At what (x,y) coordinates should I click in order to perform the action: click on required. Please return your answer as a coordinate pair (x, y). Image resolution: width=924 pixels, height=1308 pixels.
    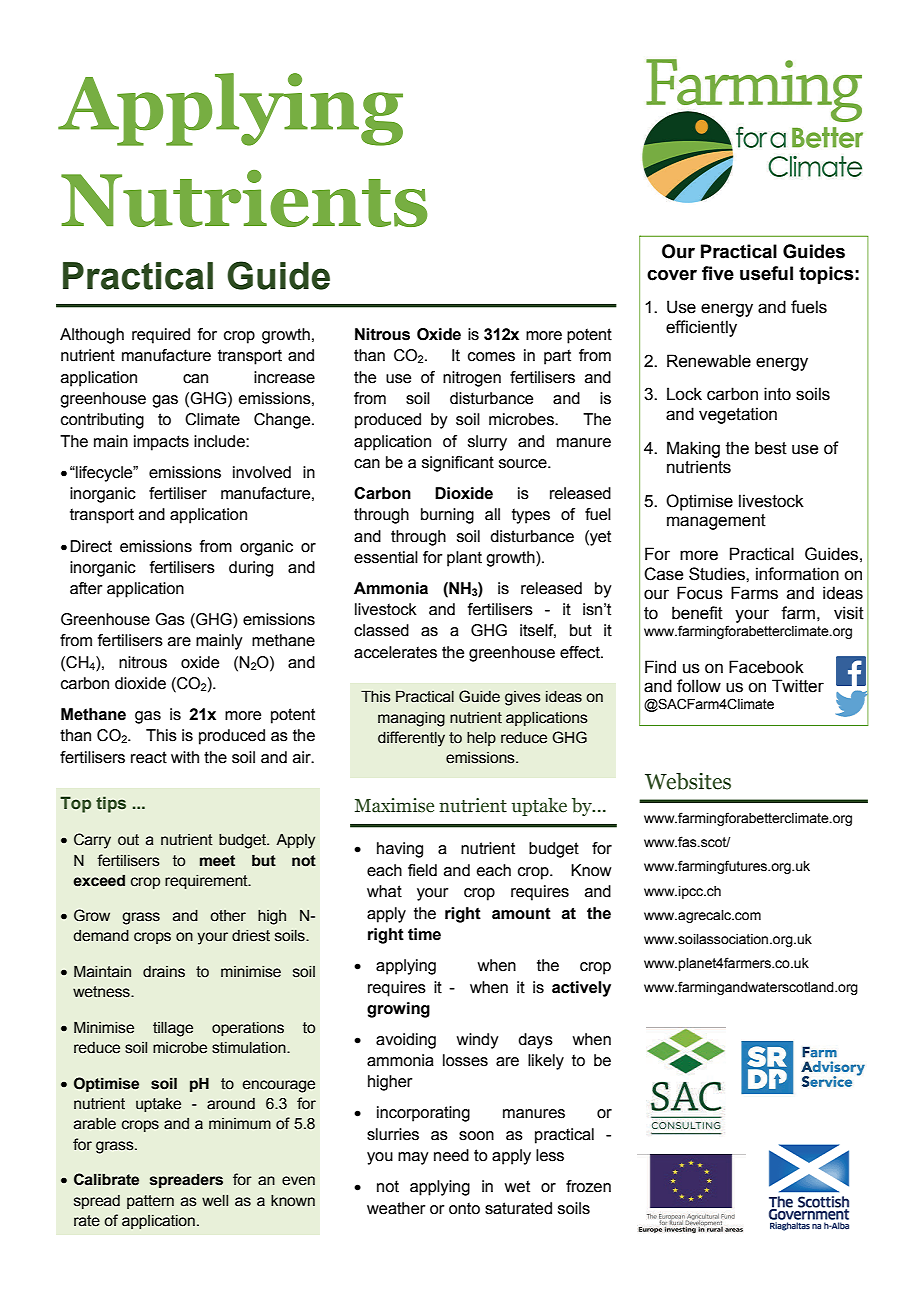
    Looking at the image, I should click on (161, 336).
